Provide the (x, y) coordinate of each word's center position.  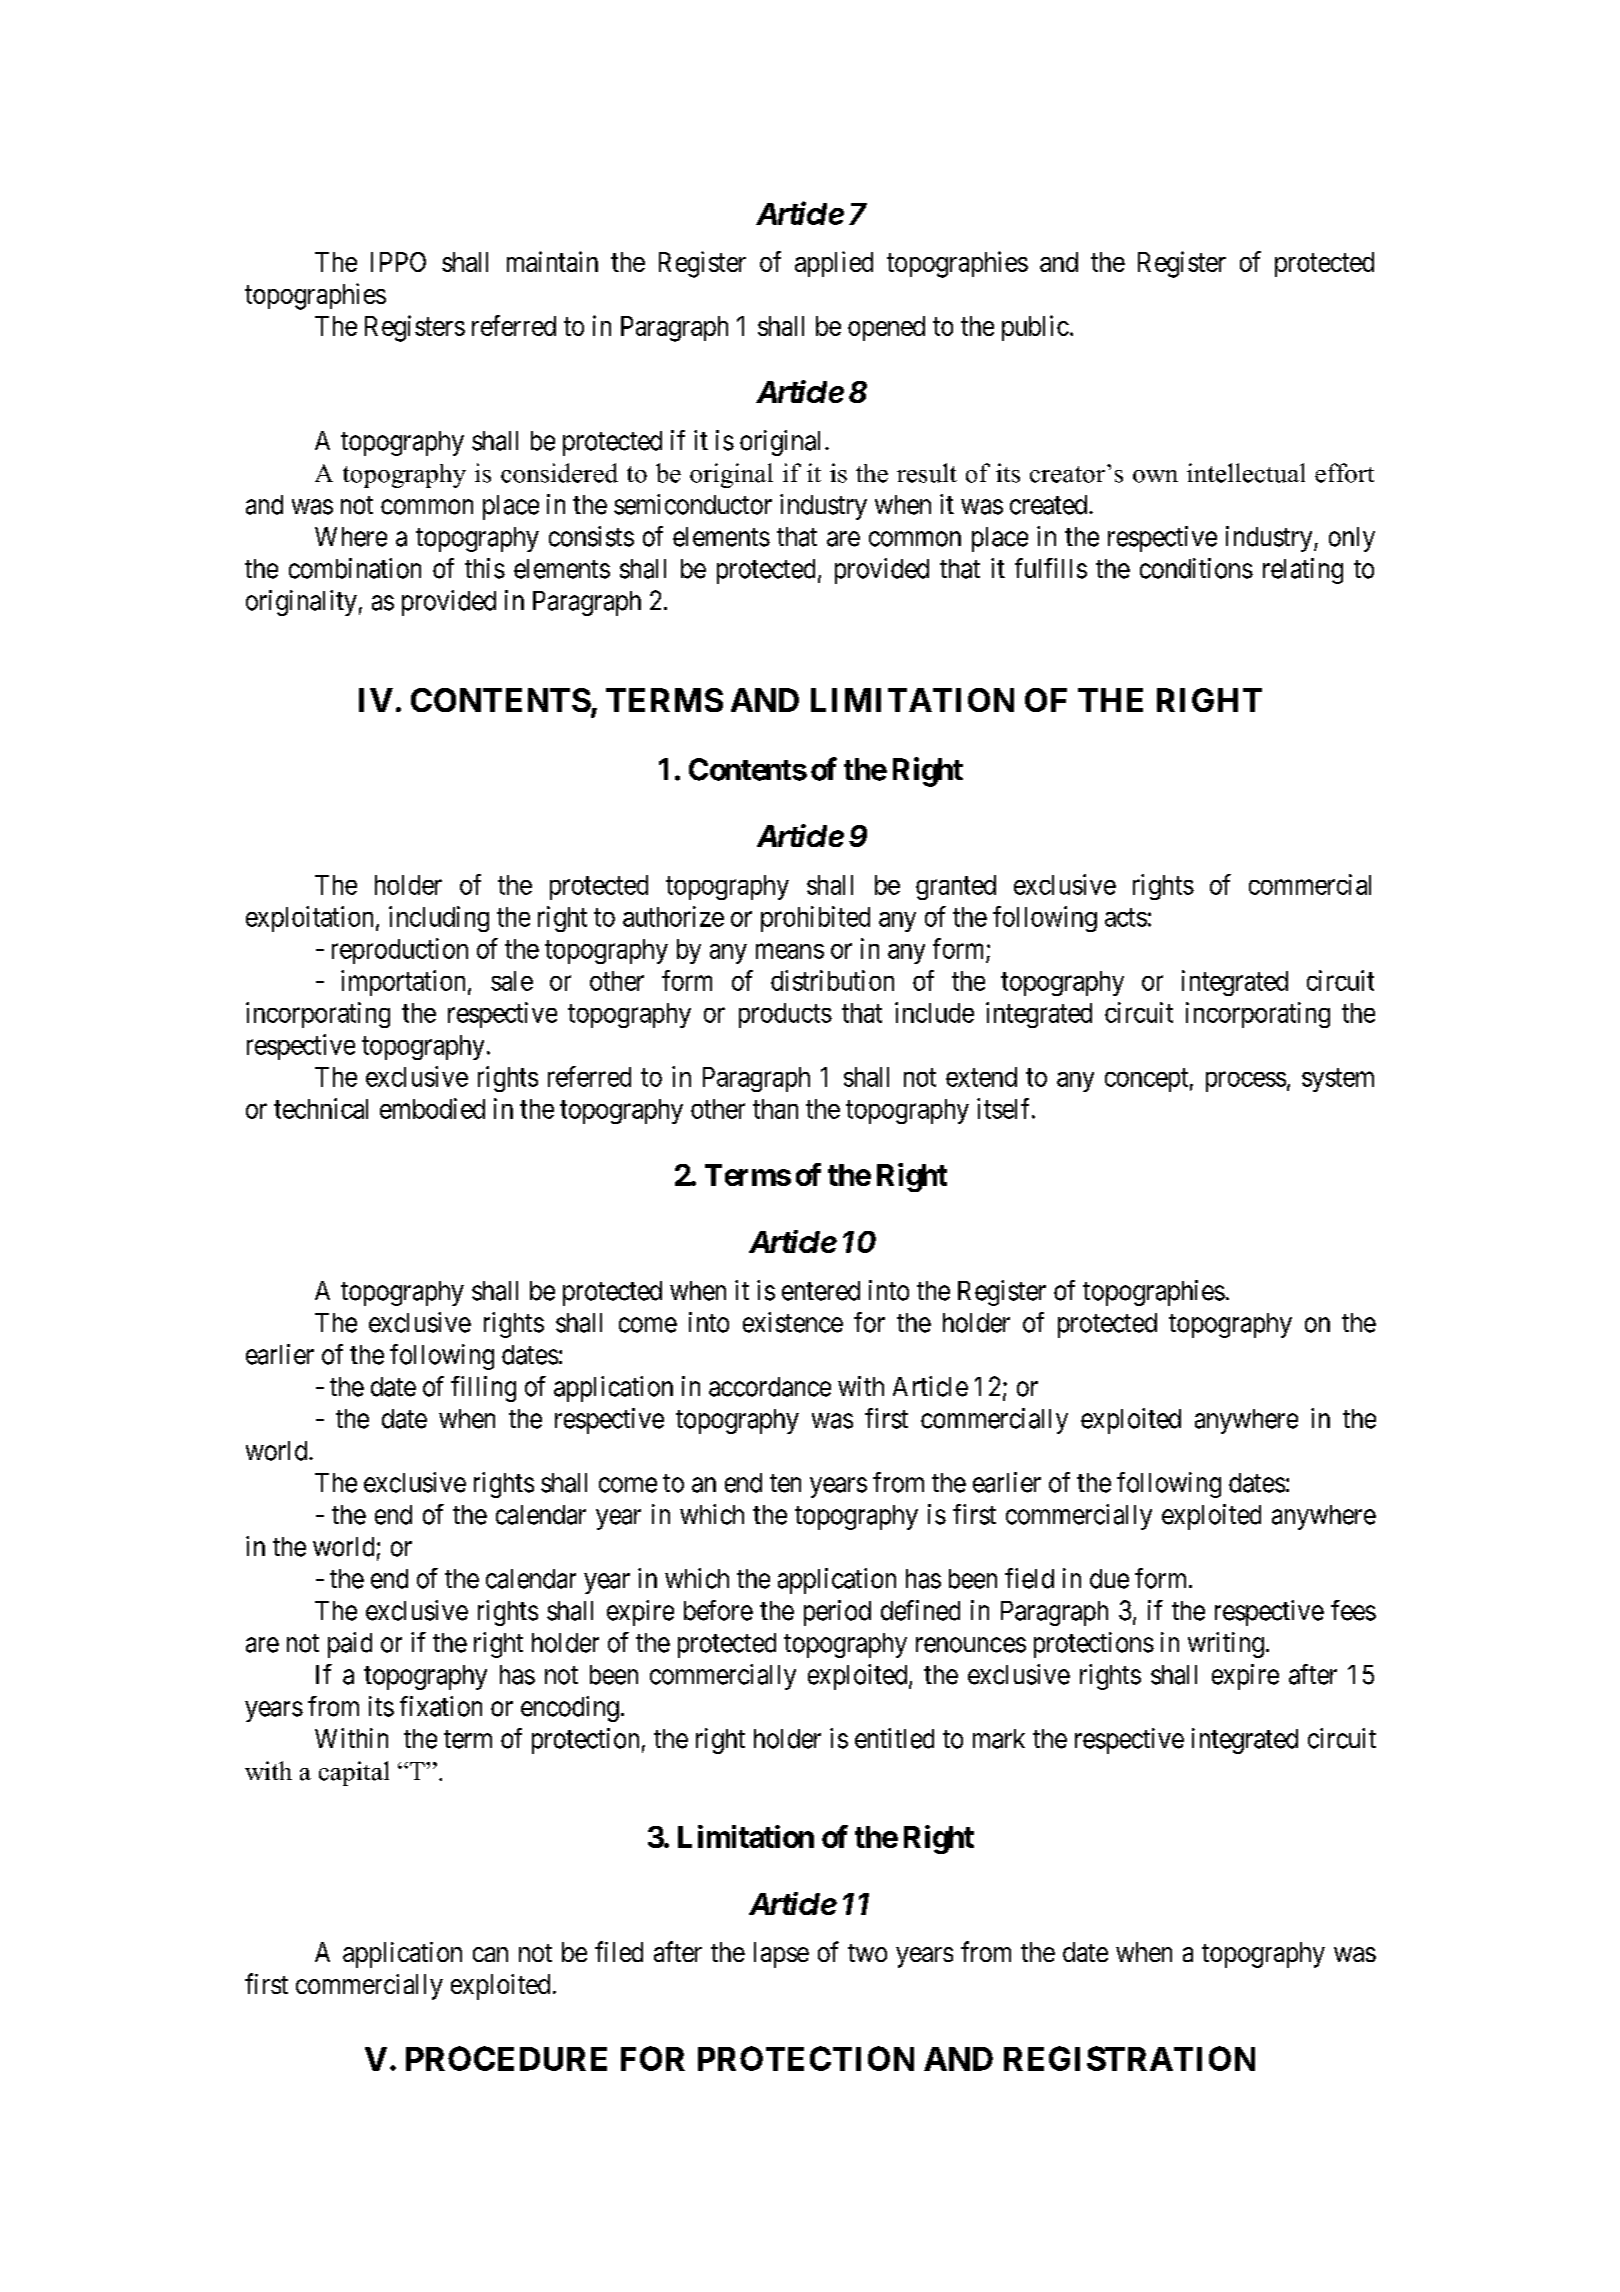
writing (1226, 1645)
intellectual (1246, 473)
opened (886, 328)
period (837, 1613)
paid (350, 1645)
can (490, 1954)
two (867, 1953)
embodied (432, 1108)
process (1246, 1082)
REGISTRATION (1129, 2058)
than (775, 1109)
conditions (1196, 568)
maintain (552, 261)
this (485, 568)
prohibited (815, 919)
